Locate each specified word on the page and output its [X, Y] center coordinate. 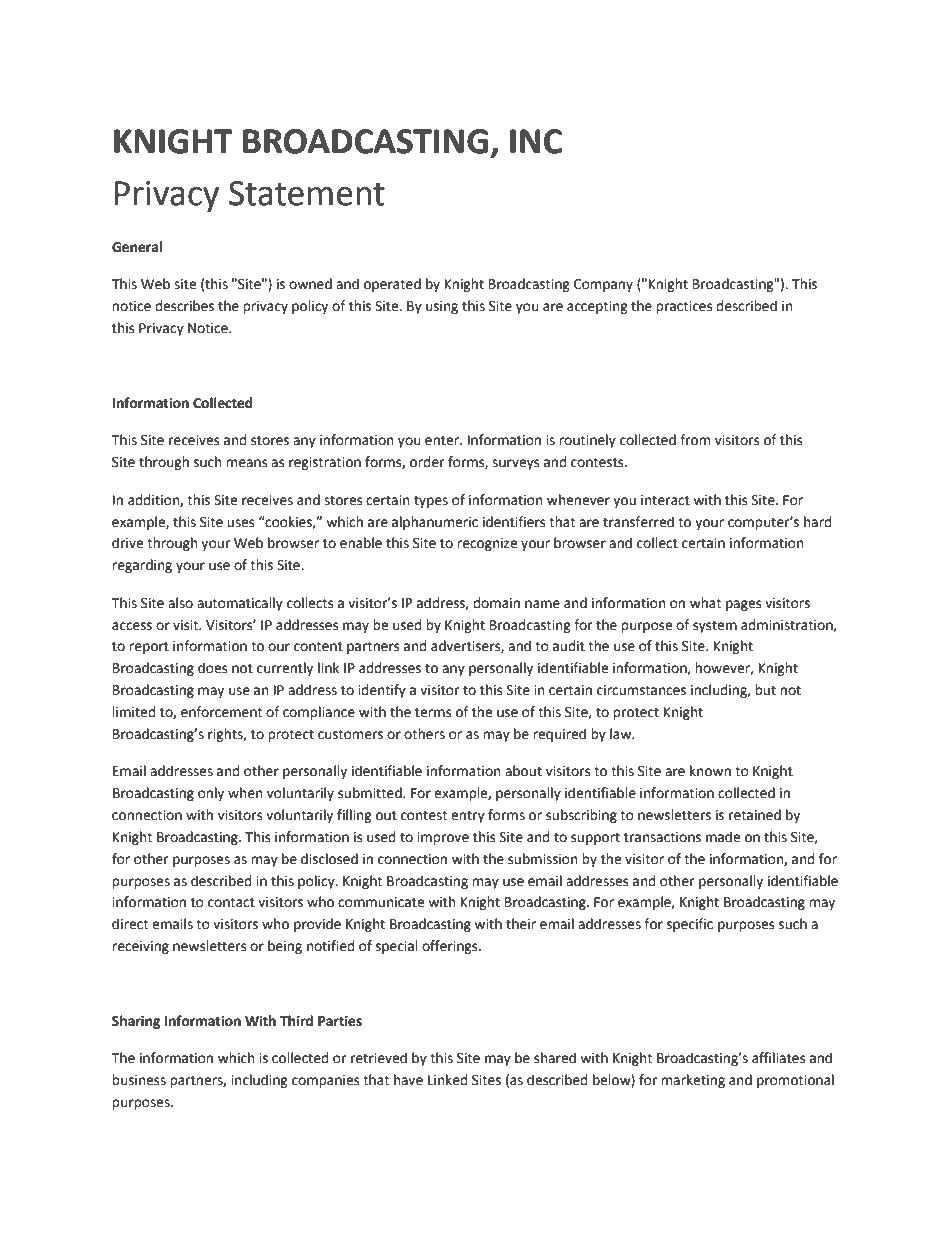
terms [433, 712]
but [765, 690]
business [139, 1080]
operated [392, 285]
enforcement [221, 712]
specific [690, 925]
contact [231, 902]
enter [443, 440]
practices [684, 307]
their [521, 924]
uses [240, 523]
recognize [487, 544]
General [137, 247]
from [695, 440]
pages [743, 605]
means [246, 463]
